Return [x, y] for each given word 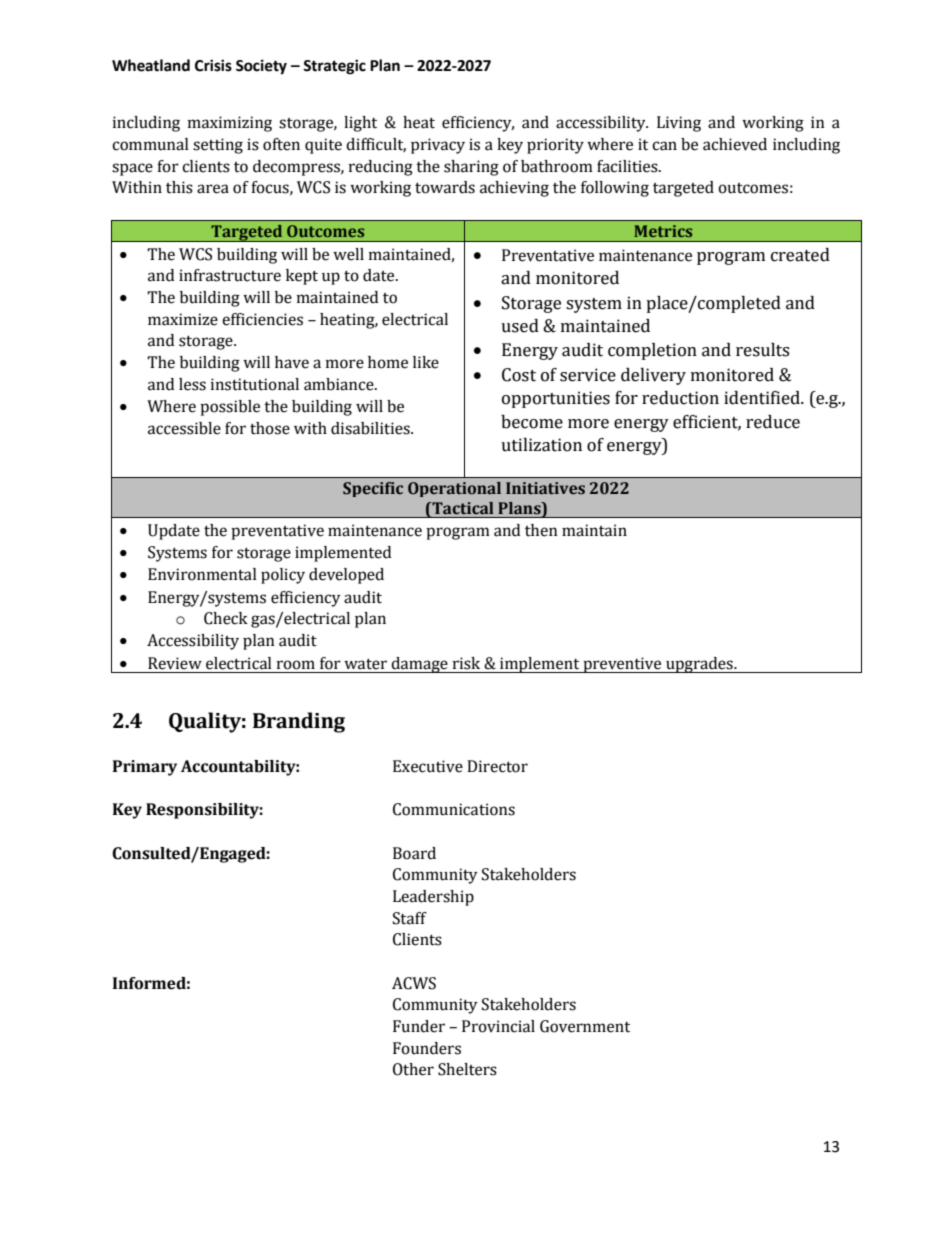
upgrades [699, 665]
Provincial [498, 1026]
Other [413, 1069]
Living [679, 124]
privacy [438, 146]
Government [585, 1026]
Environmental [202, 574]
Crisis [213, 65]
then [541, 530]
